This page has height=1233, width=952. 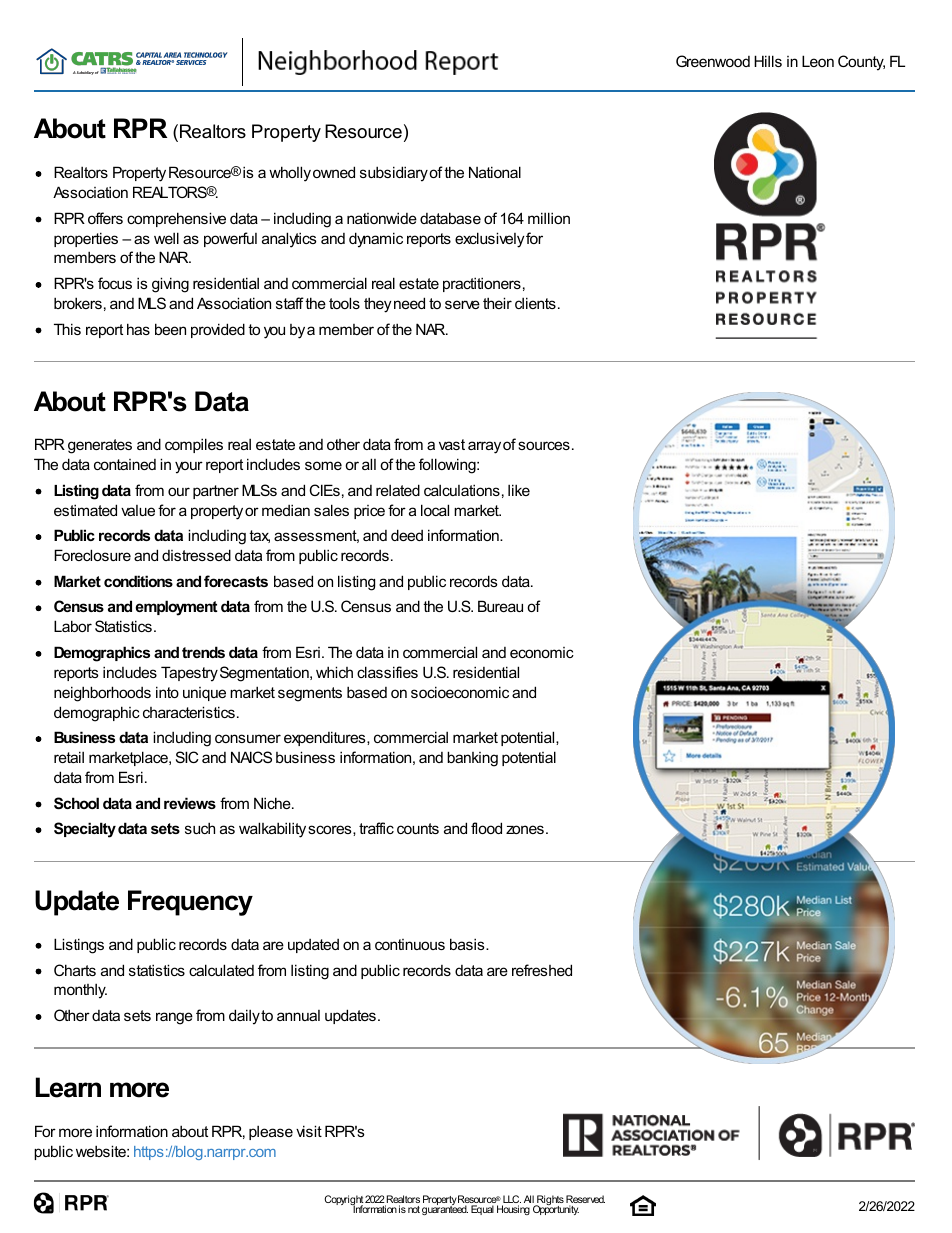 What do you see at coordinates (486, 828) in the page?
I see `flood` at bounding box center [486, 828].
